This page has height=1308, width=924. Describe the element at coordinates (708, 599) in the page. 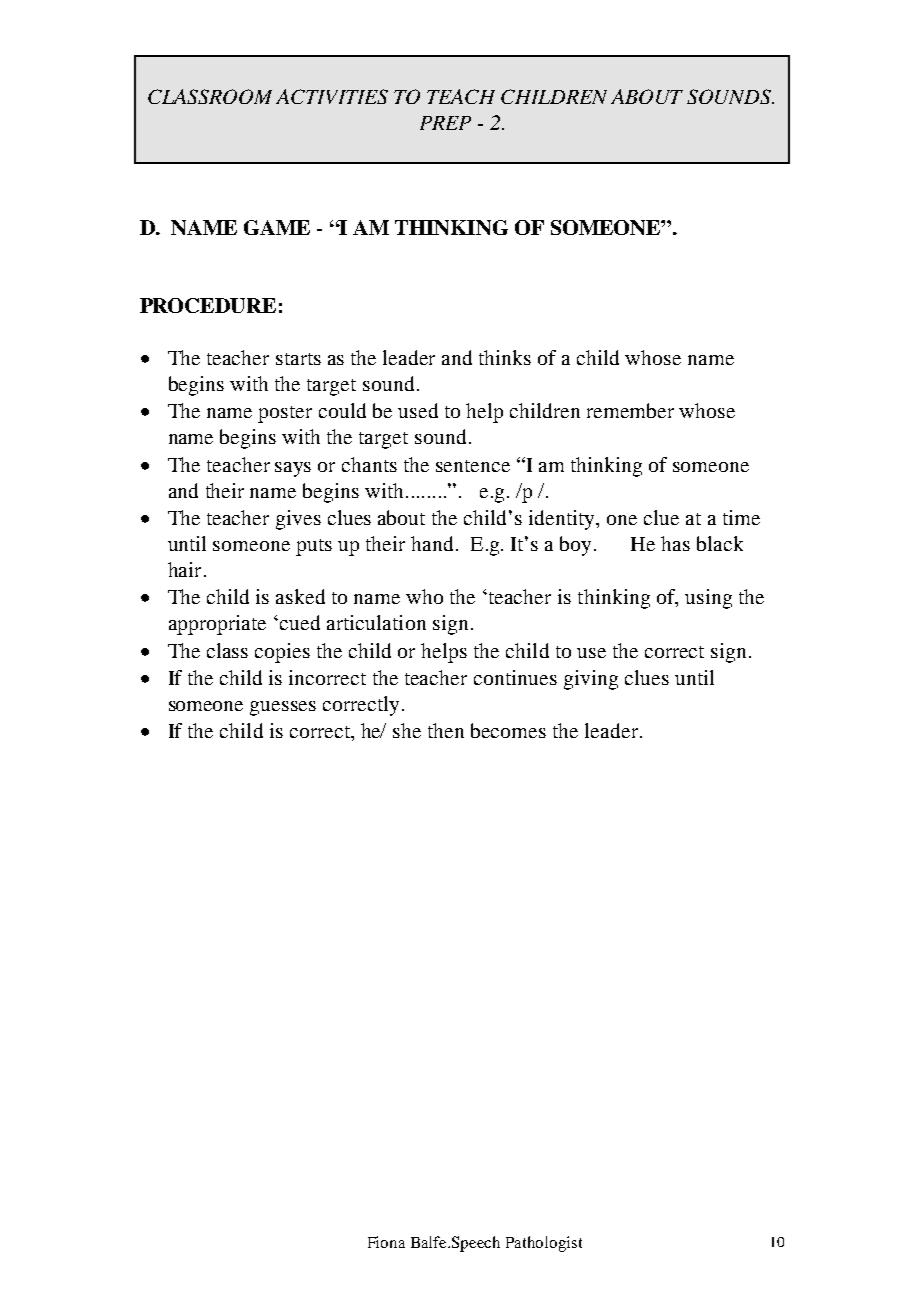

I see `using` at that location.
